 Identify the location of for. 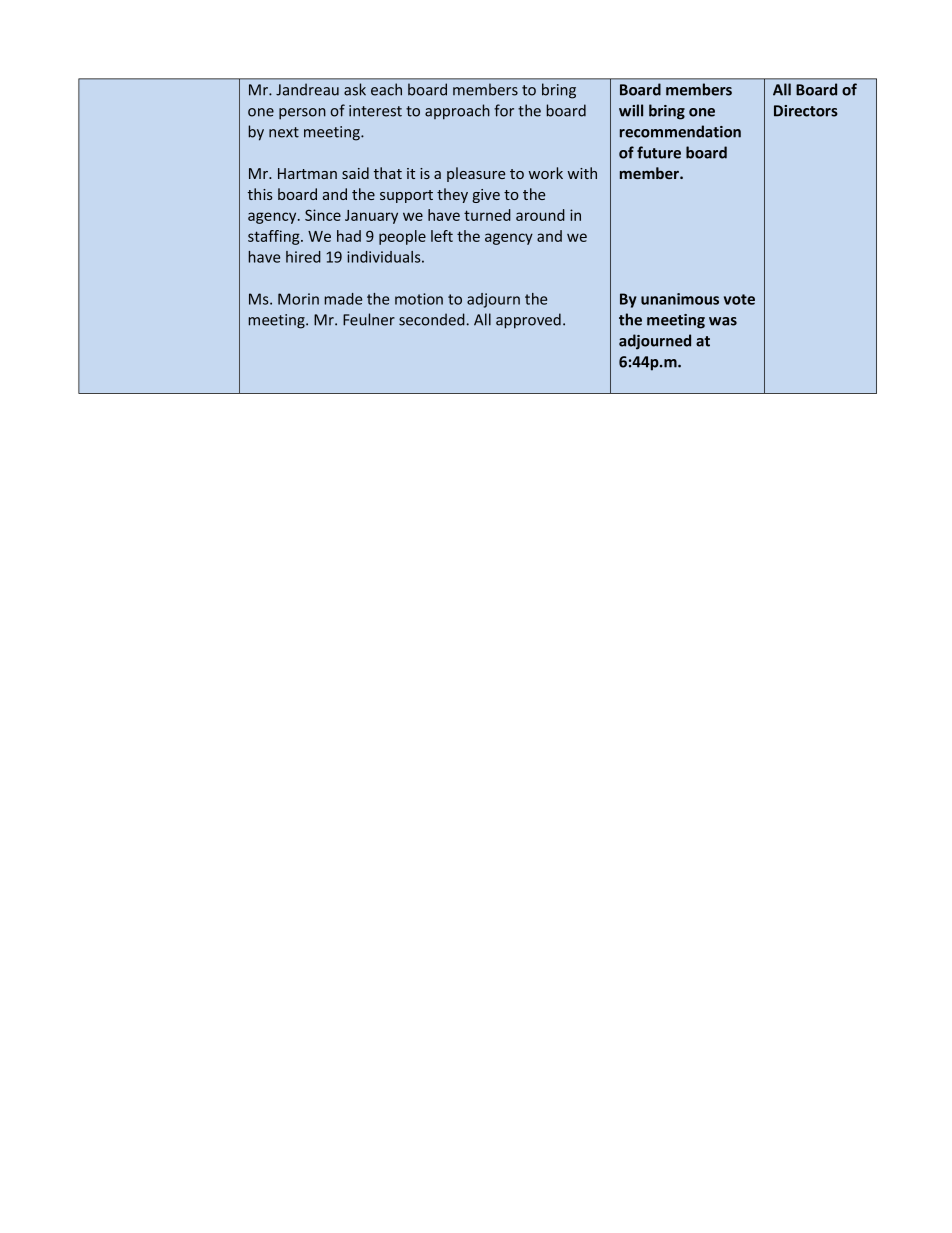
(504, 110).
